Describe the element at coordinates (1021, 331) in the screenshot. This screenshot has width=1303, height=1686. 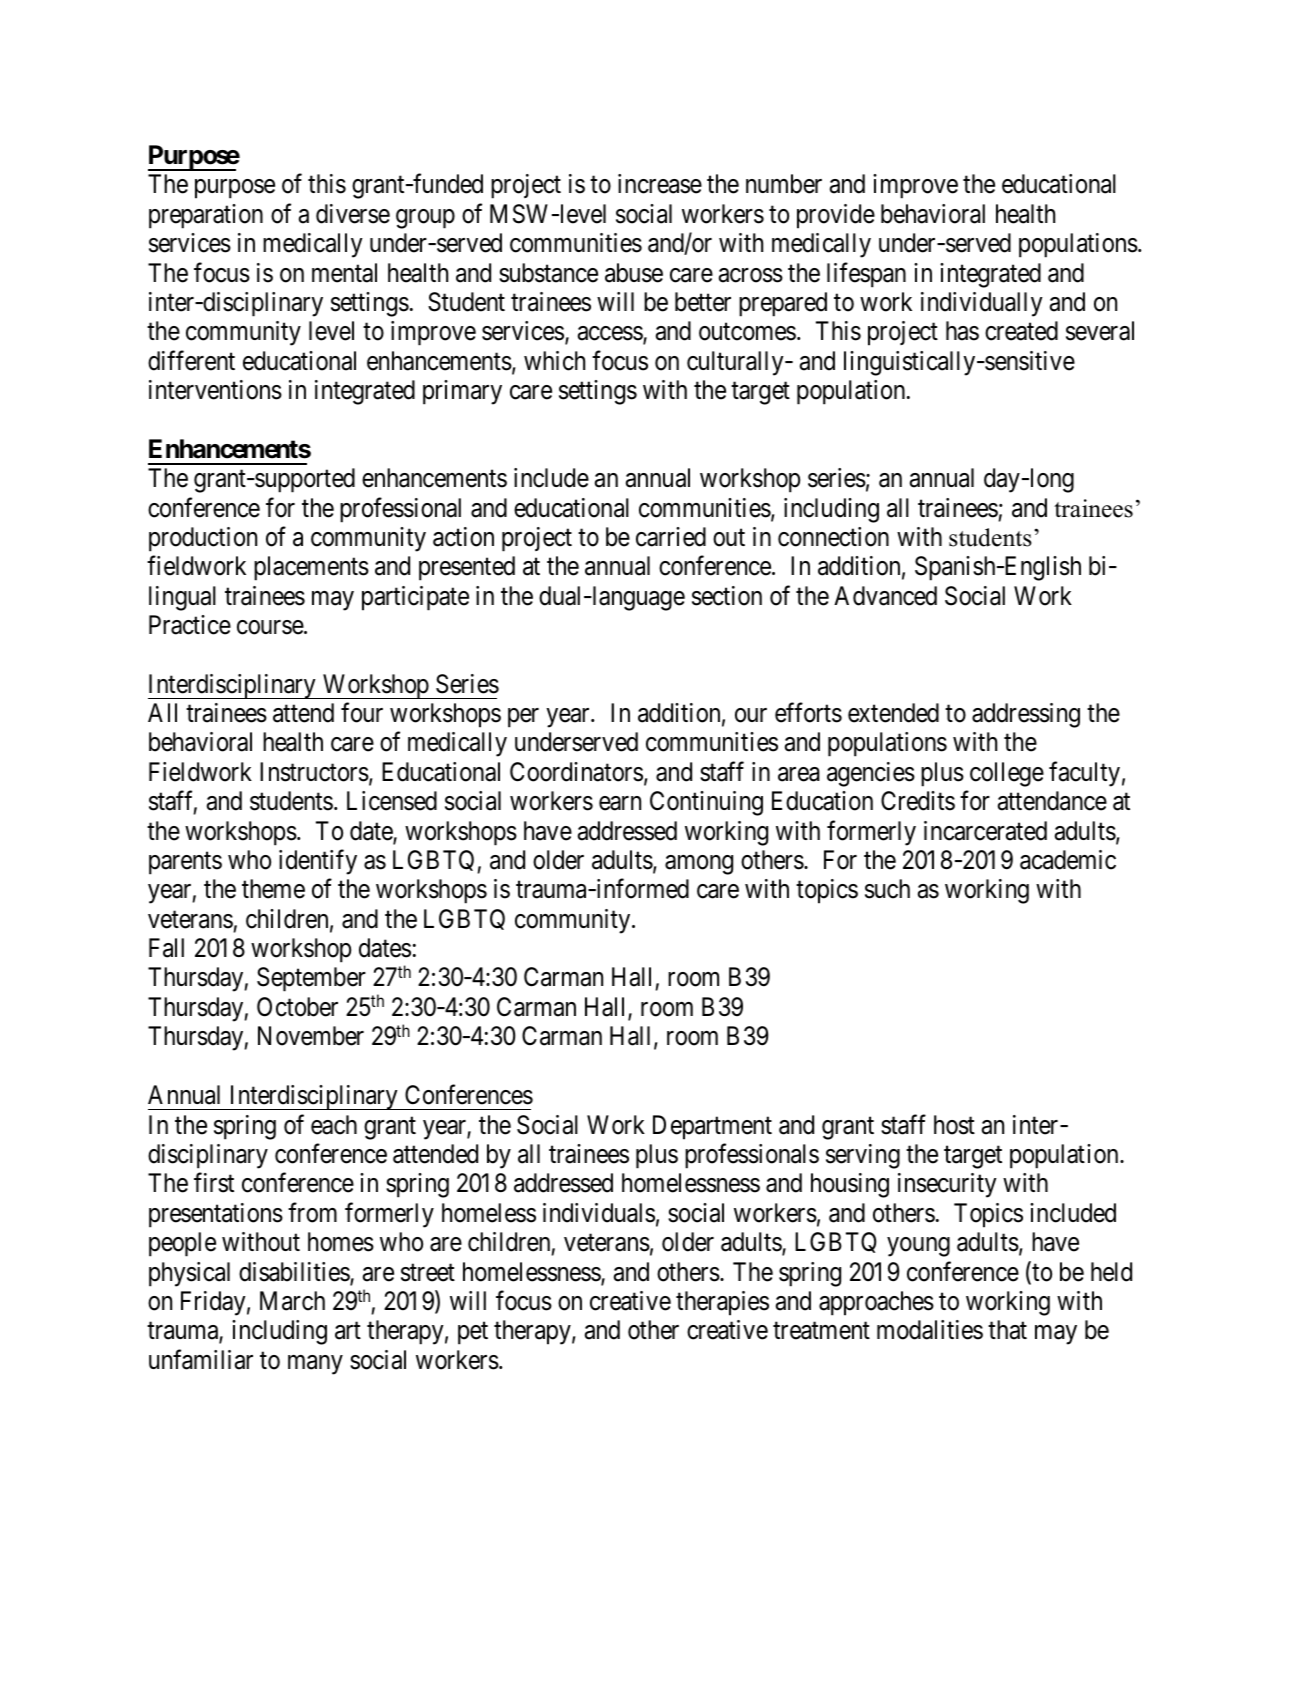
I see `created` at that location.
